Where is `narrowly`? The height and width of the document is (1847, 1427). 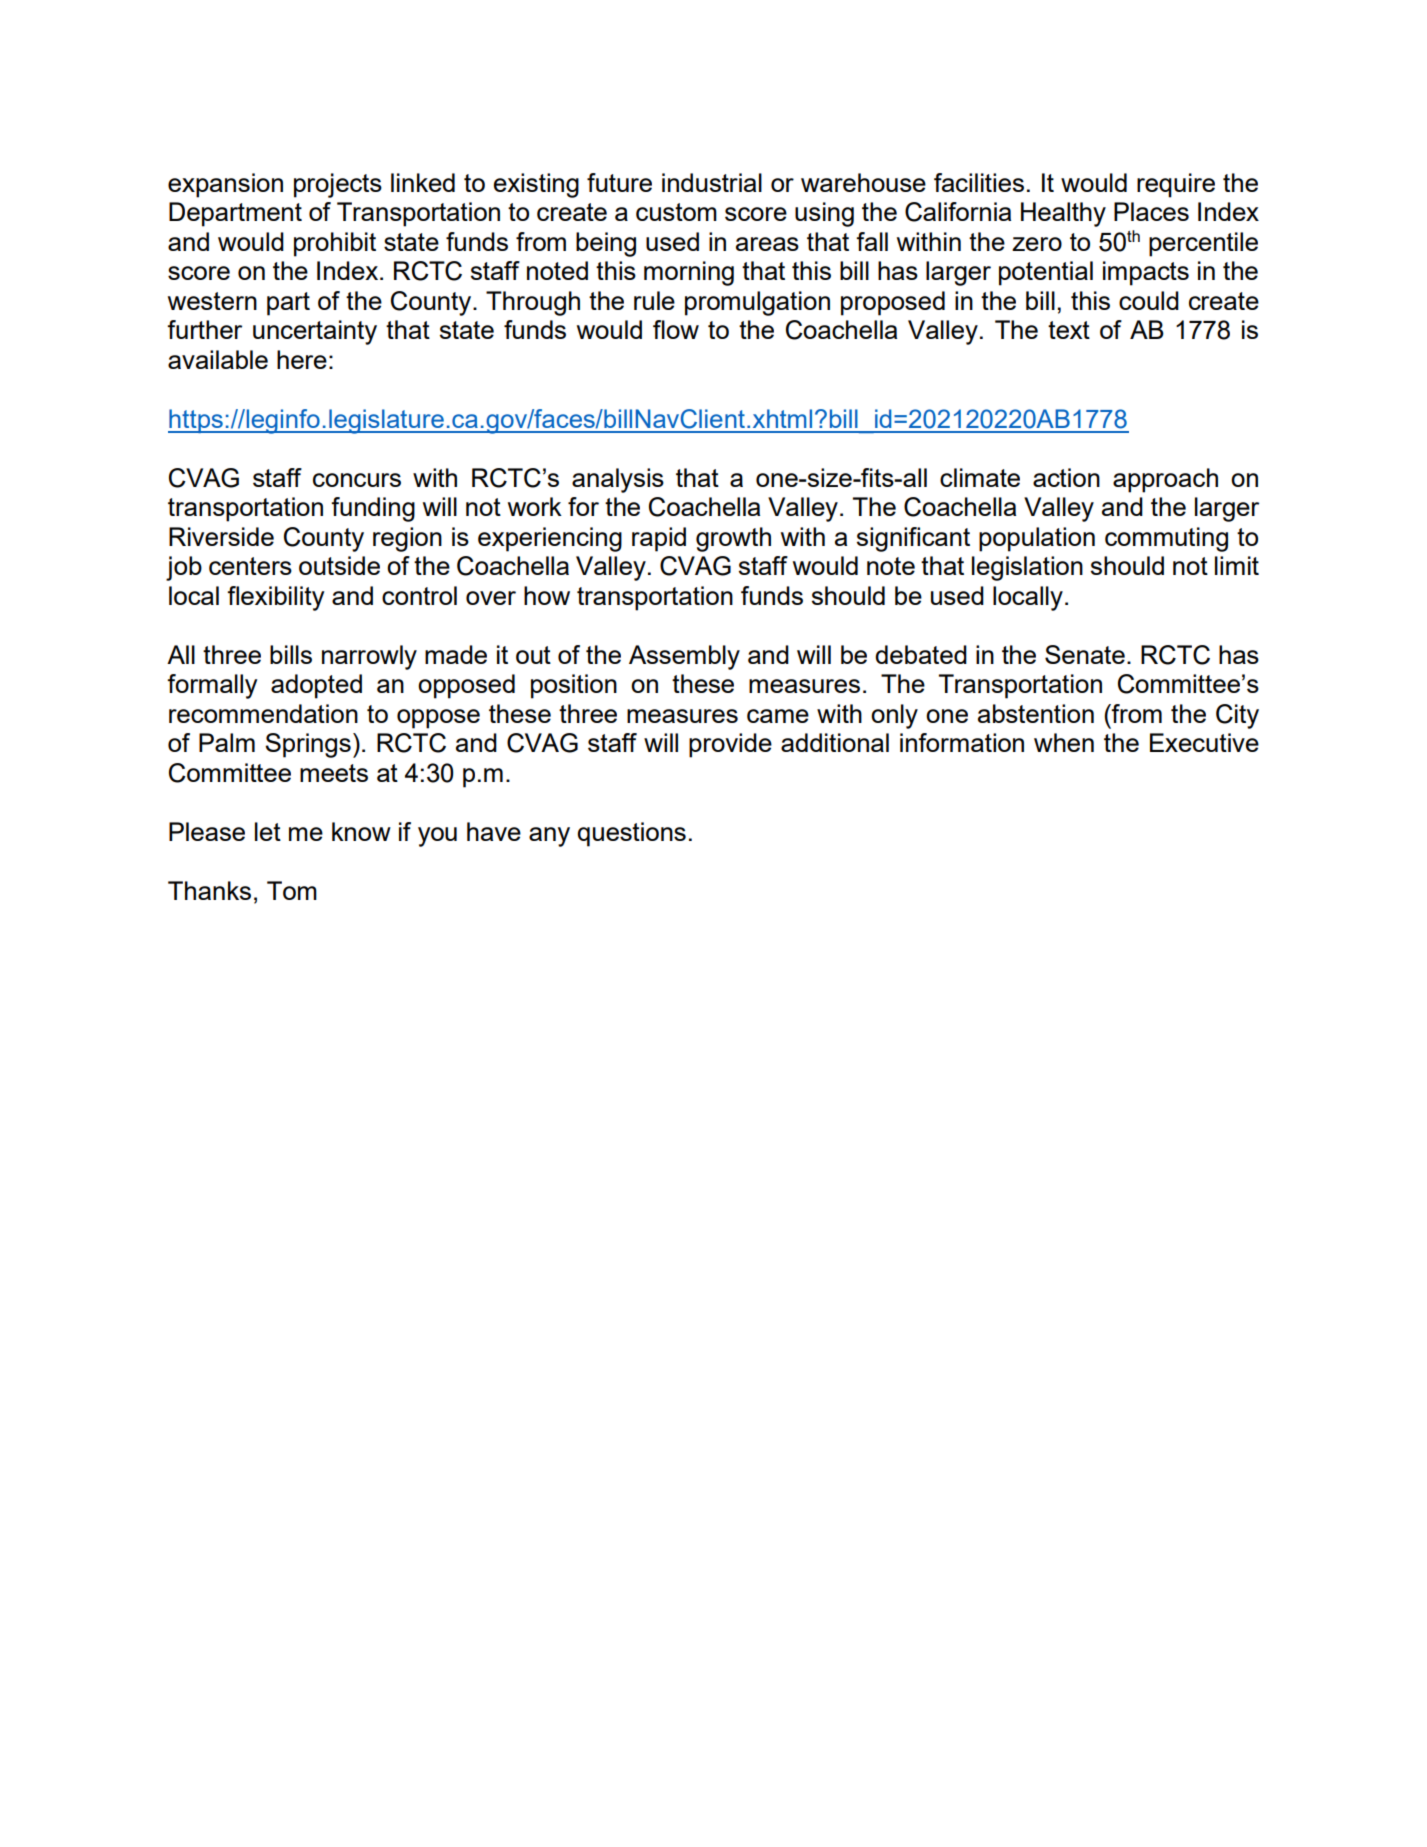
narrowly is located at coordinates (369, 657).
